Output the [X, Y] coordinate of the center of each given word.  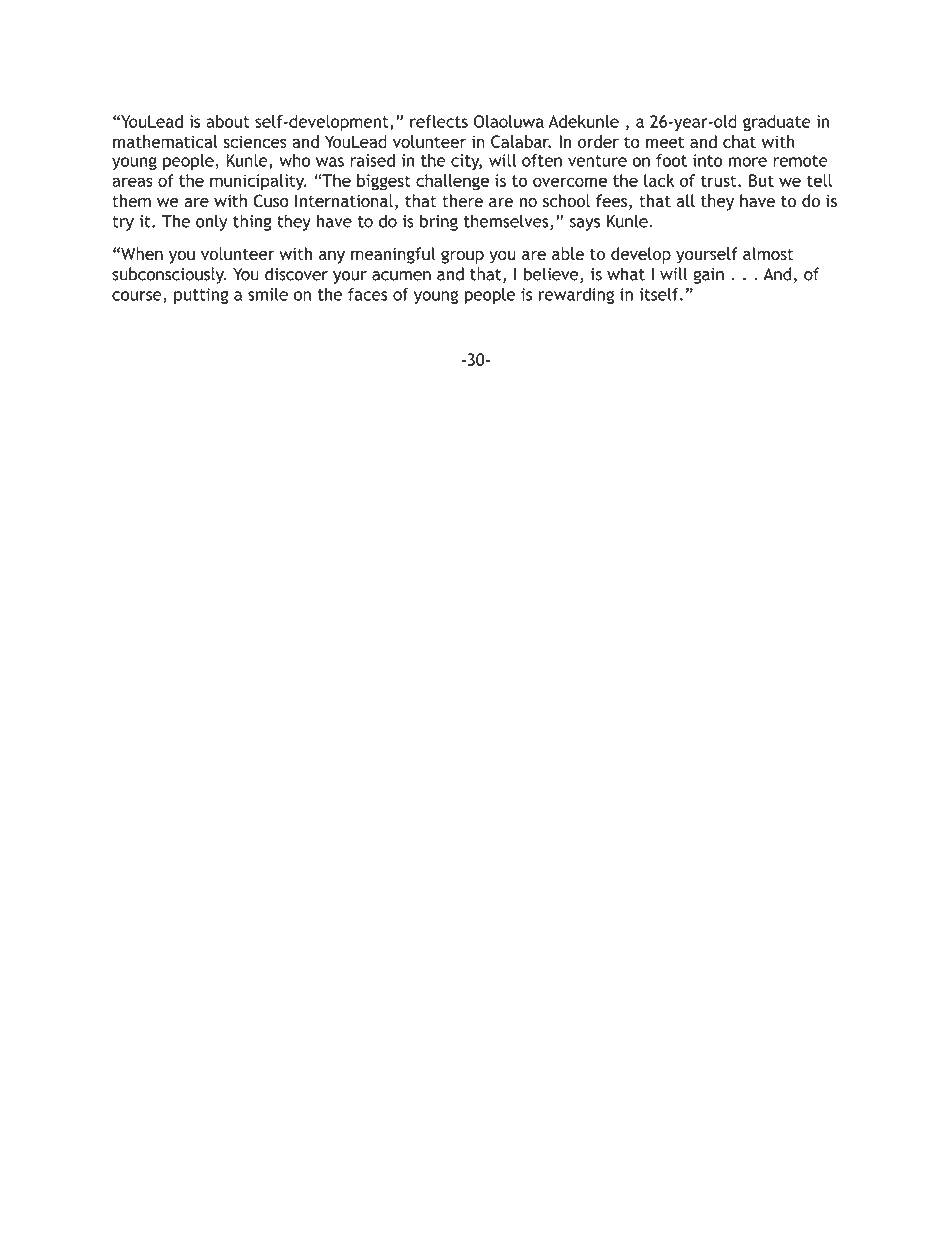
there [462, 201]
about [228, 121]
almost [768, 253]
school [566, 201]
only [212, 222]
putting [201, 296]
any [332, 257]
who [294, 160]
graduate [777, 123]
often [542, 160]
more [748, 162]
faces [368, 294]
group [462, 257]
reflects [439, 121]
